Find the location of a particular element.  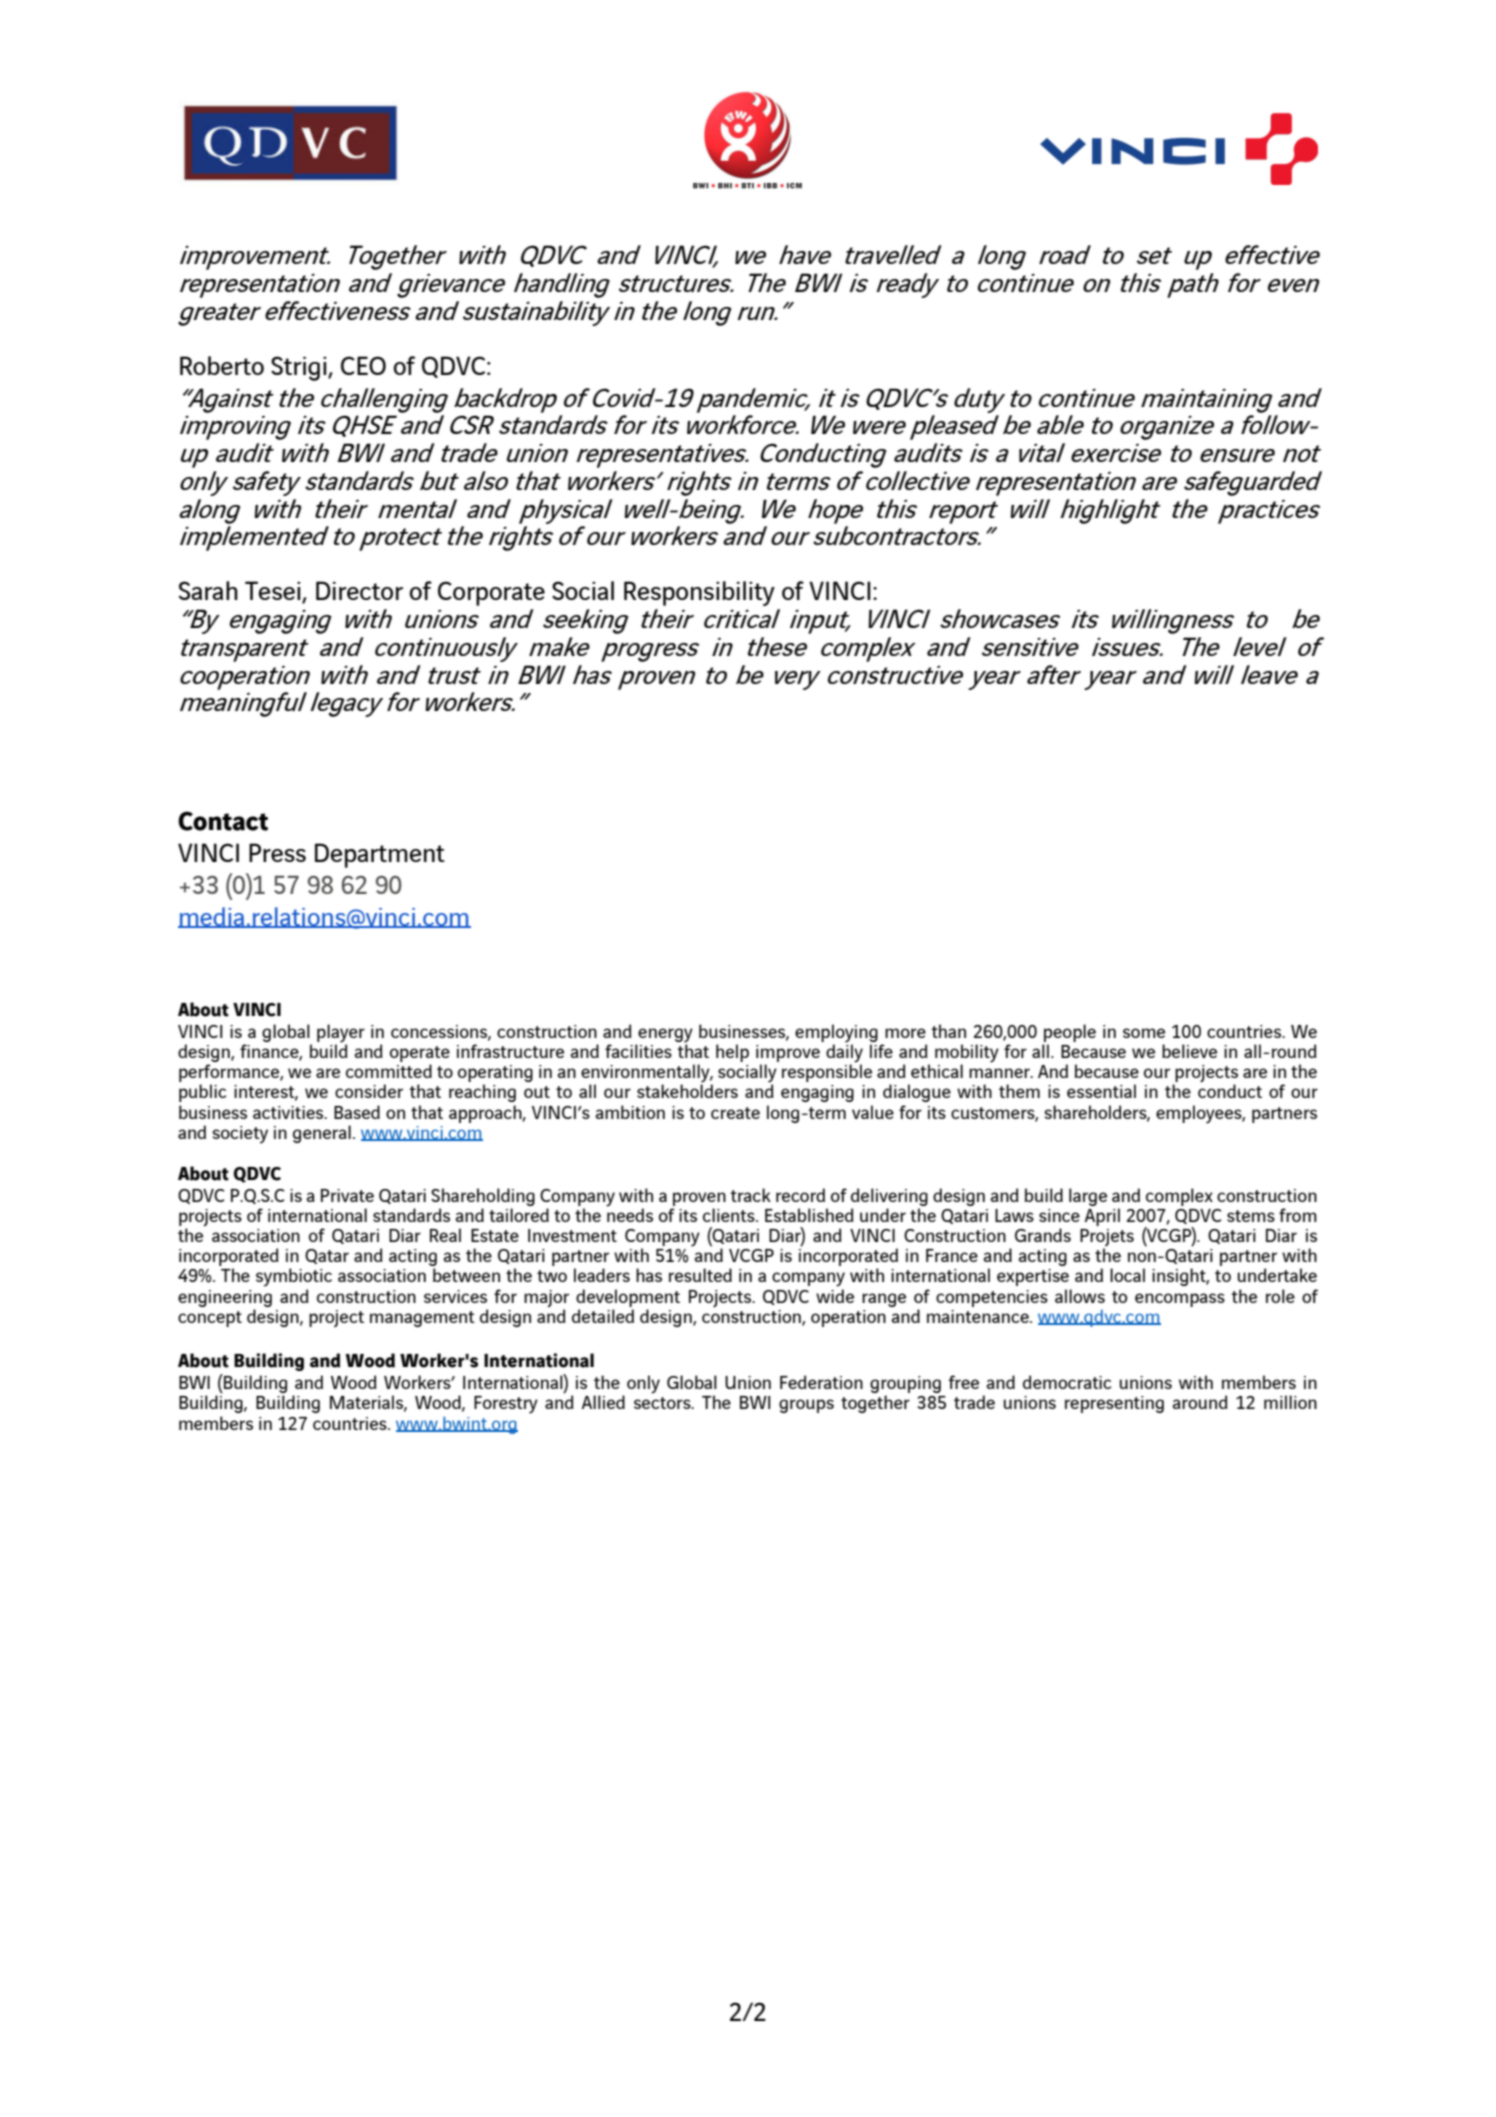

player is located at coordinates (341, 1034).
